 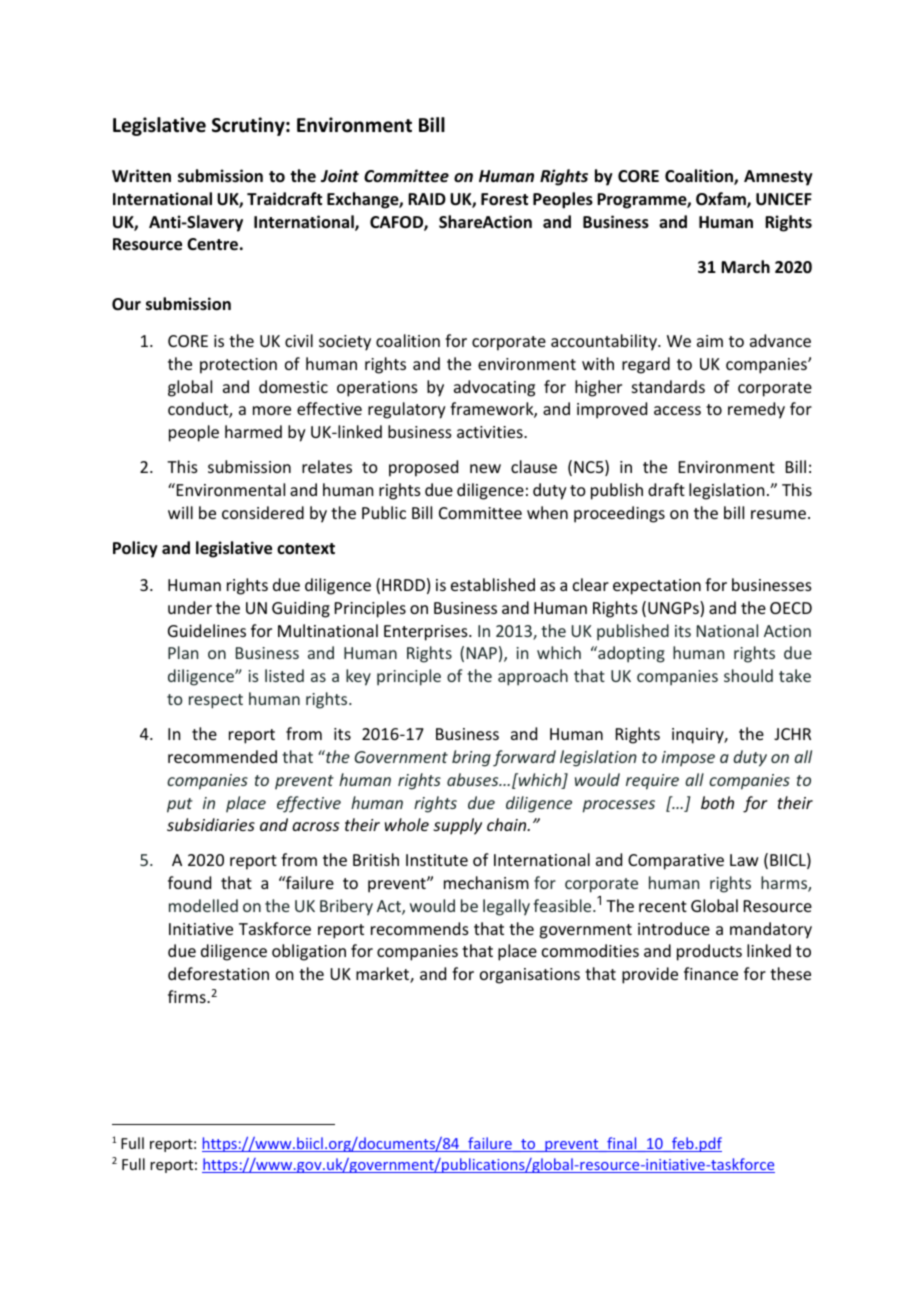 I want to click on Joint, so click(x=340, y=175).
